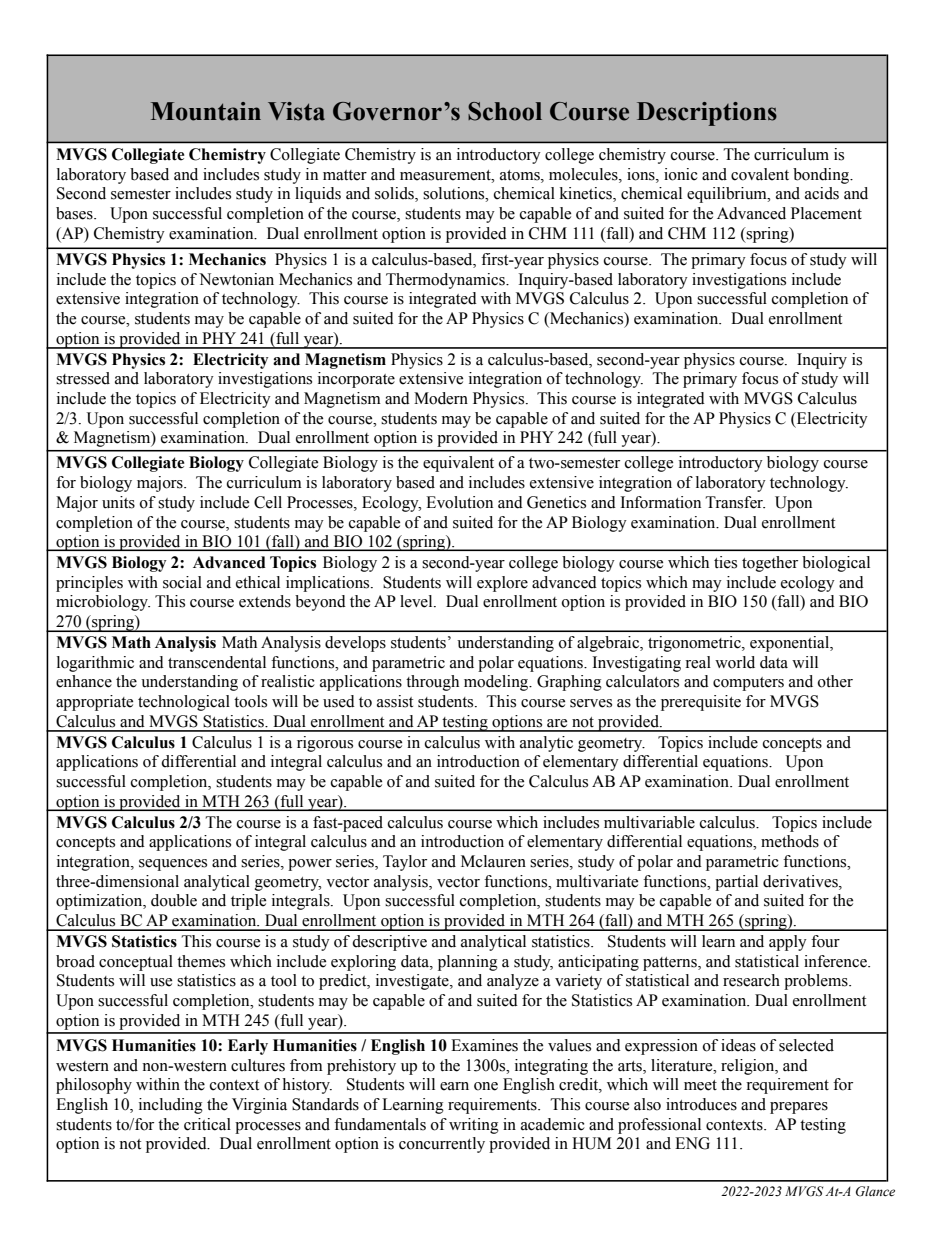 The image size is (952, 1233). Describe the element at coordinates (760, 174) in the screenshot. I see `covalent` at that location.
